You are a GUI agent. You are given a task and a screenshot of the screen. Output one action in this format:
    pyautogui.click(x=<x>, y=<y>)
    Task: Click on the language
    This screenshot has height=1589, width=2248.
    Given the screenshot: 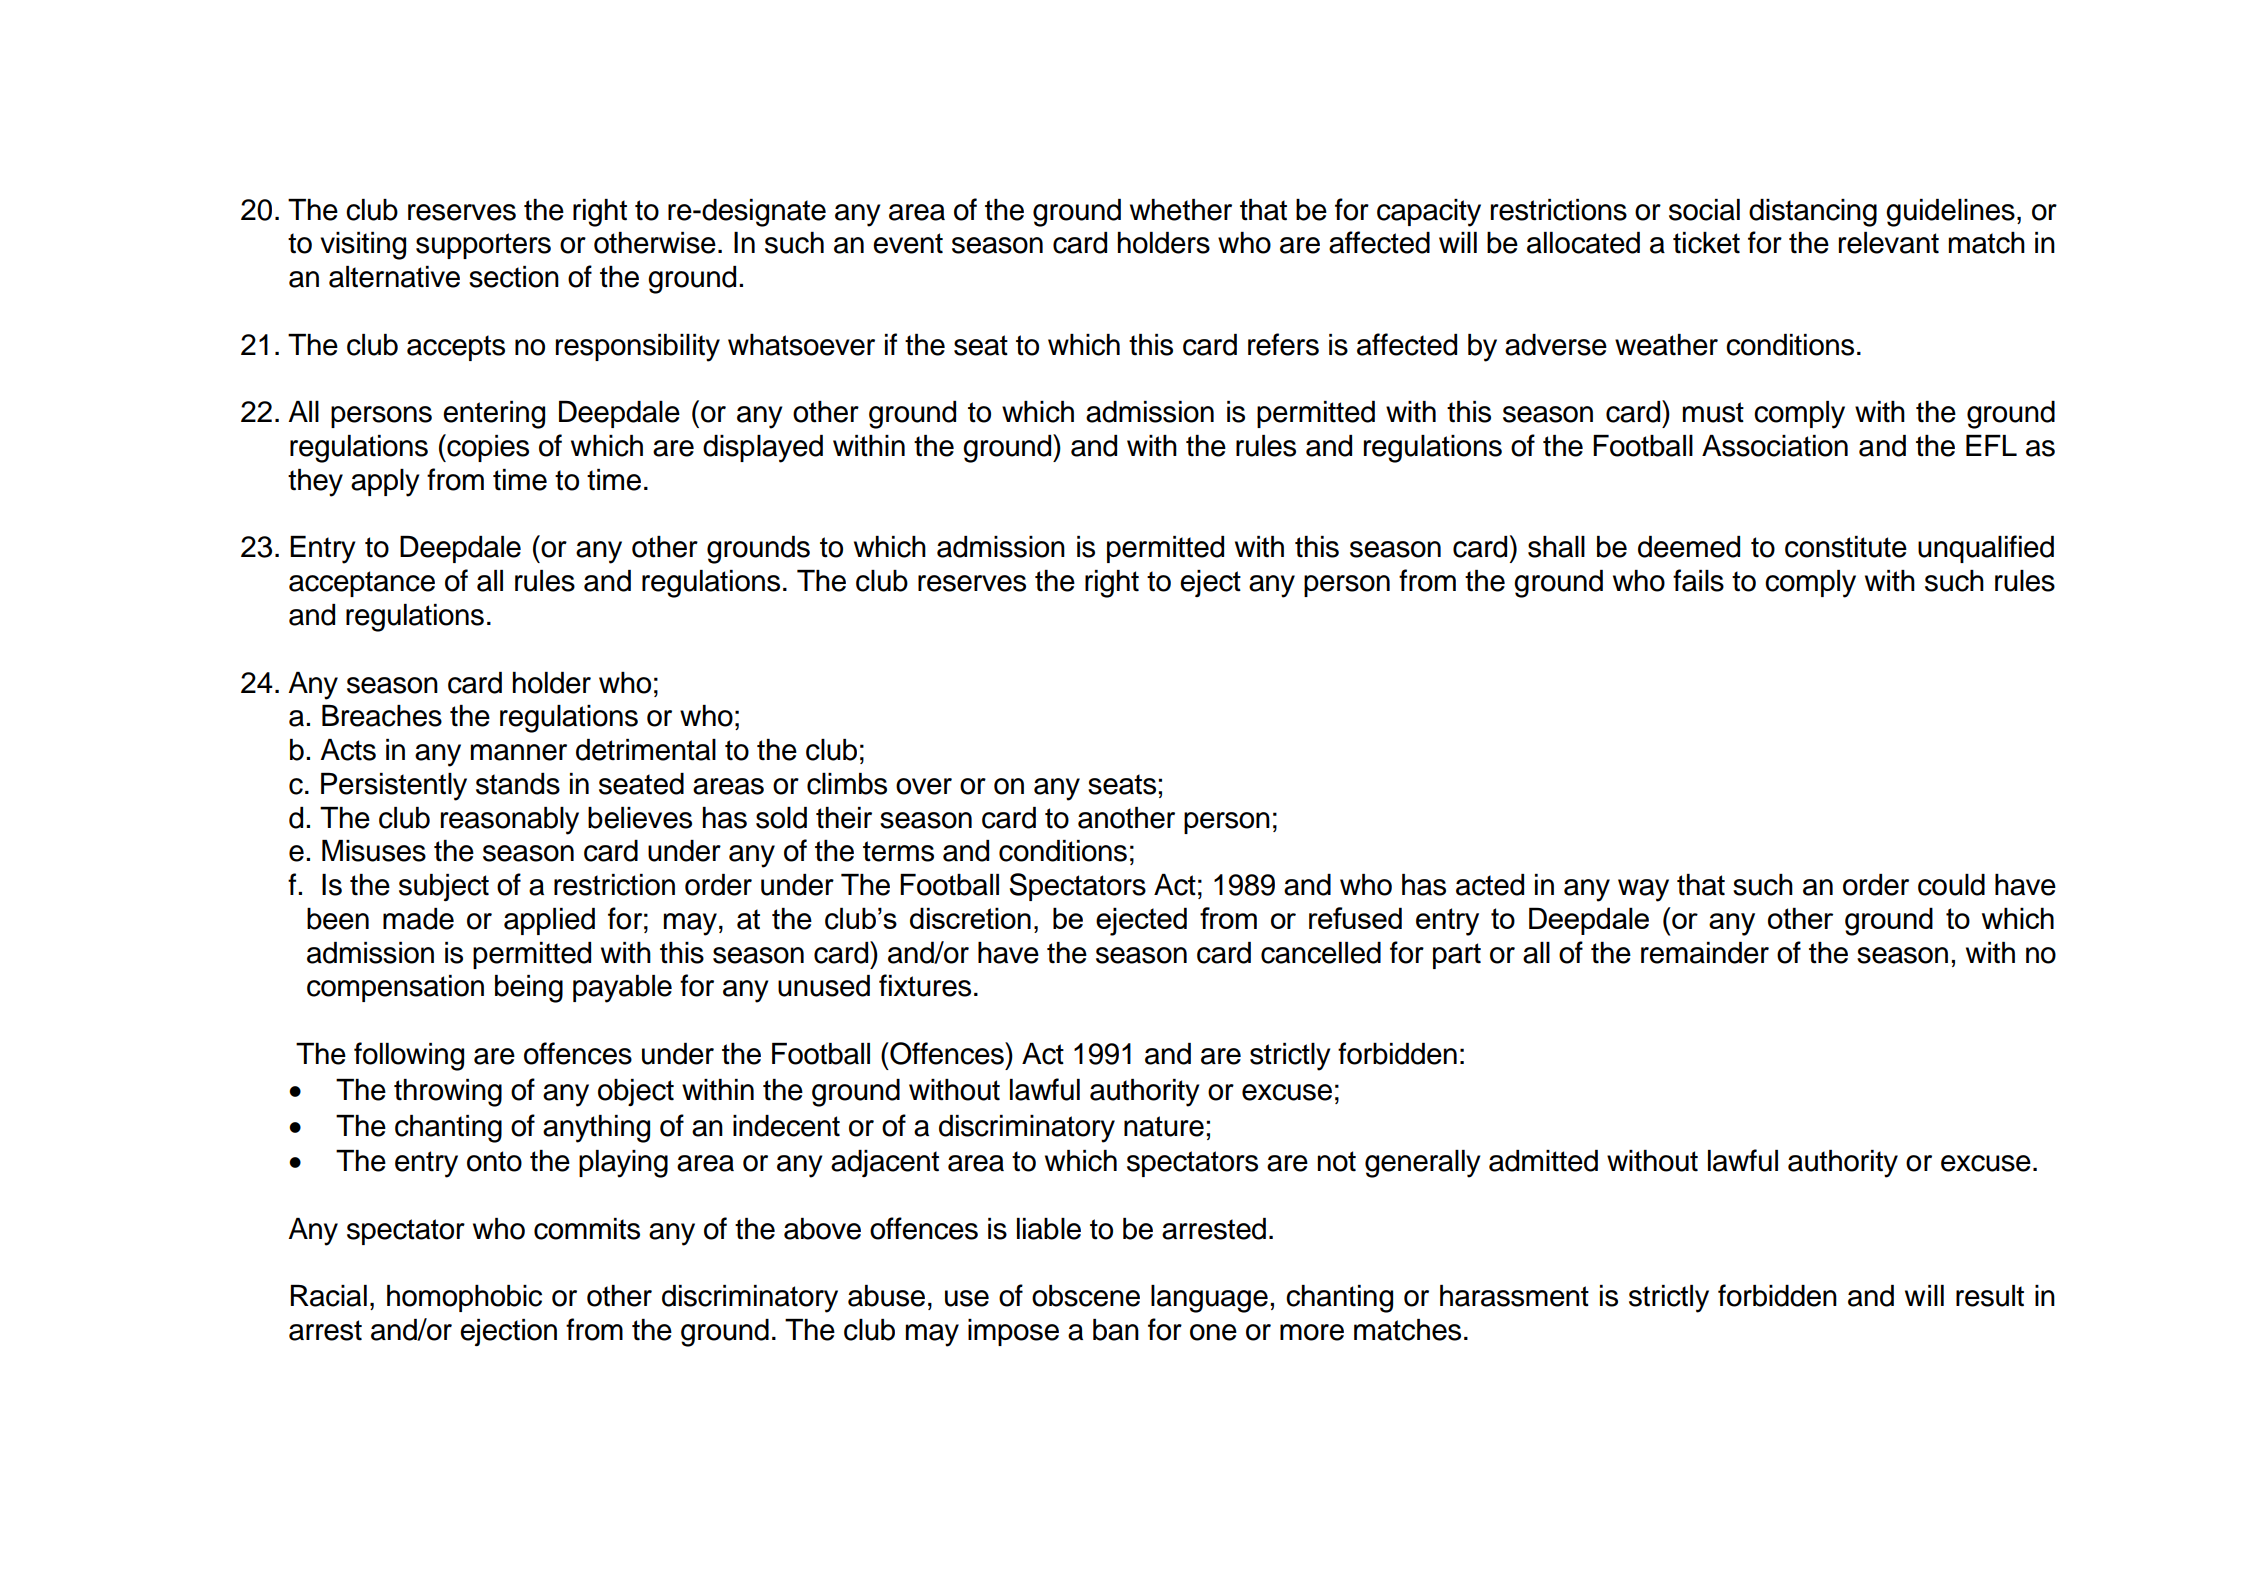 What is the action you would take?
    pyautogui.click(x=1209, y=1299)
